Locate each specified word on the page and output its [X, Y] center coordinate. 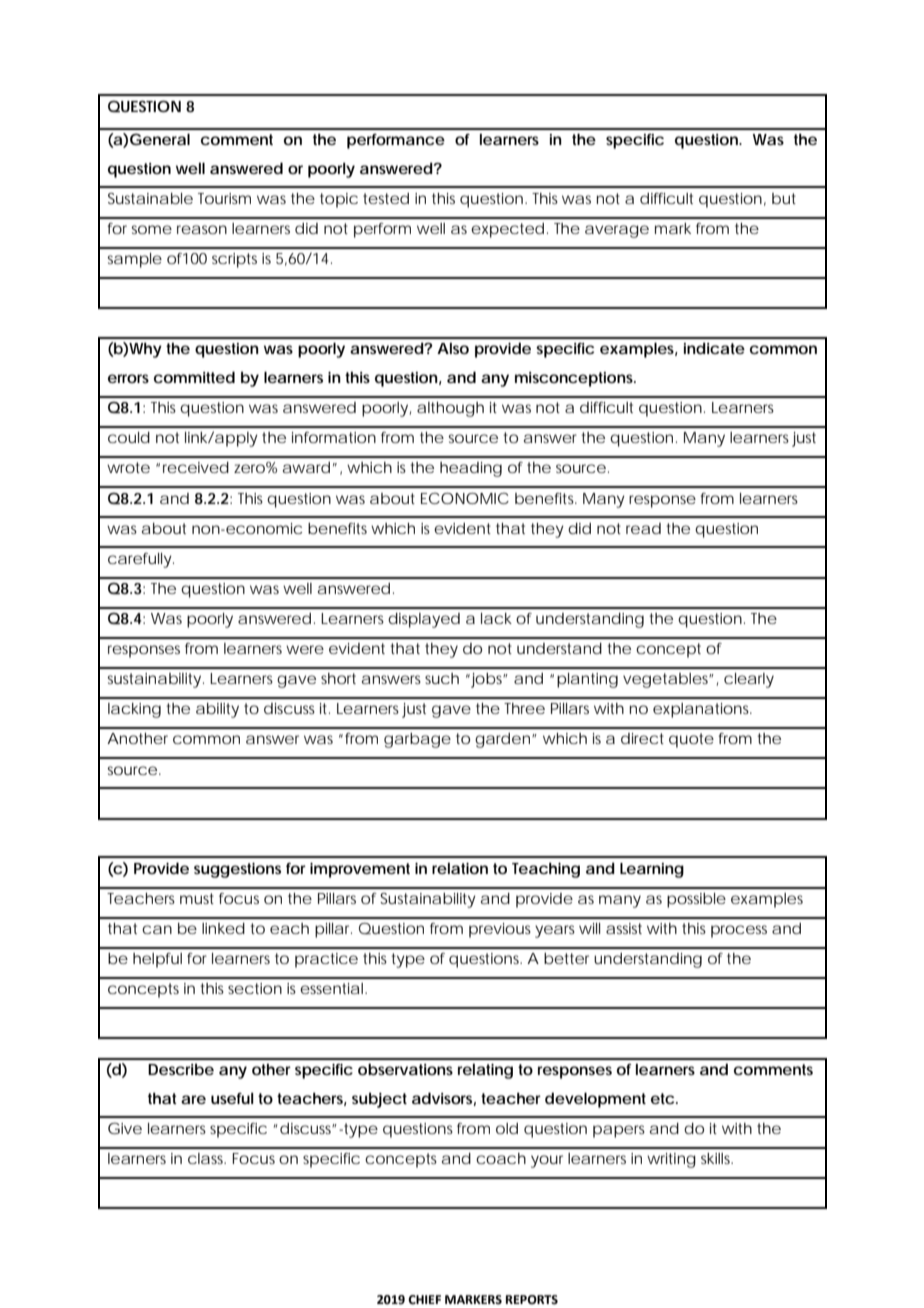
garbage [417, 740]
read [643, 528]
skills [717, 1158]
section [255, 988]
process [739, 931]
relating [485, 1071]
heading [471, 469]
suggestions [237, 870]
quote [691, 740]
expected [507, 230]
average [617, 231]
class [207, 1158]
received [196, 467]
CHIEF [424, 1300]
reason [202, 229]
